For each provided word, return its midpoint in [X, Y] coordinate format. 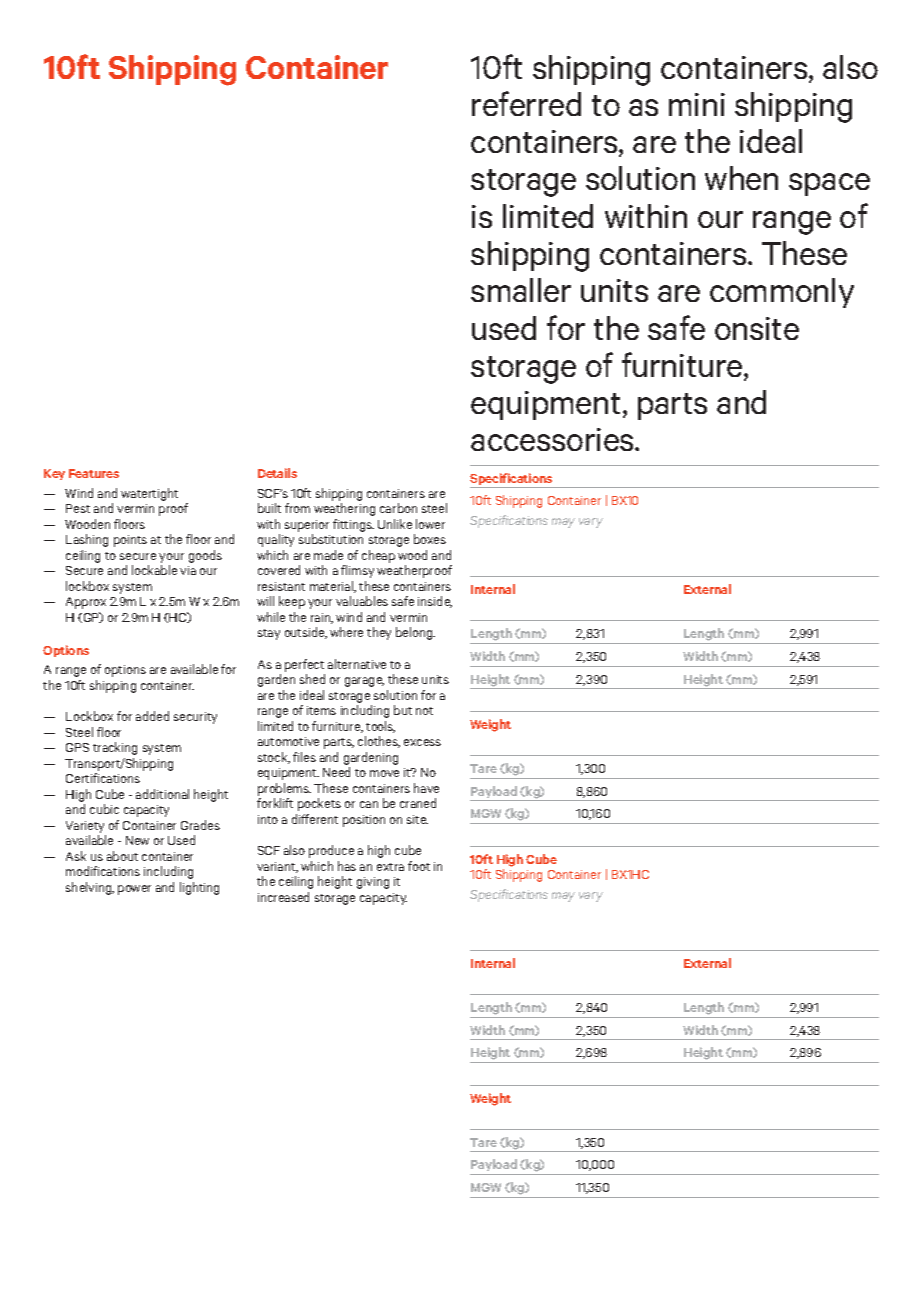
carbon [398, 508]
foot [419, 866]
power [134, 890]
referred [526, 103]
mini [697, 104]
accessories [553, 439]
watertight [149, 494]
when [741, 178]
